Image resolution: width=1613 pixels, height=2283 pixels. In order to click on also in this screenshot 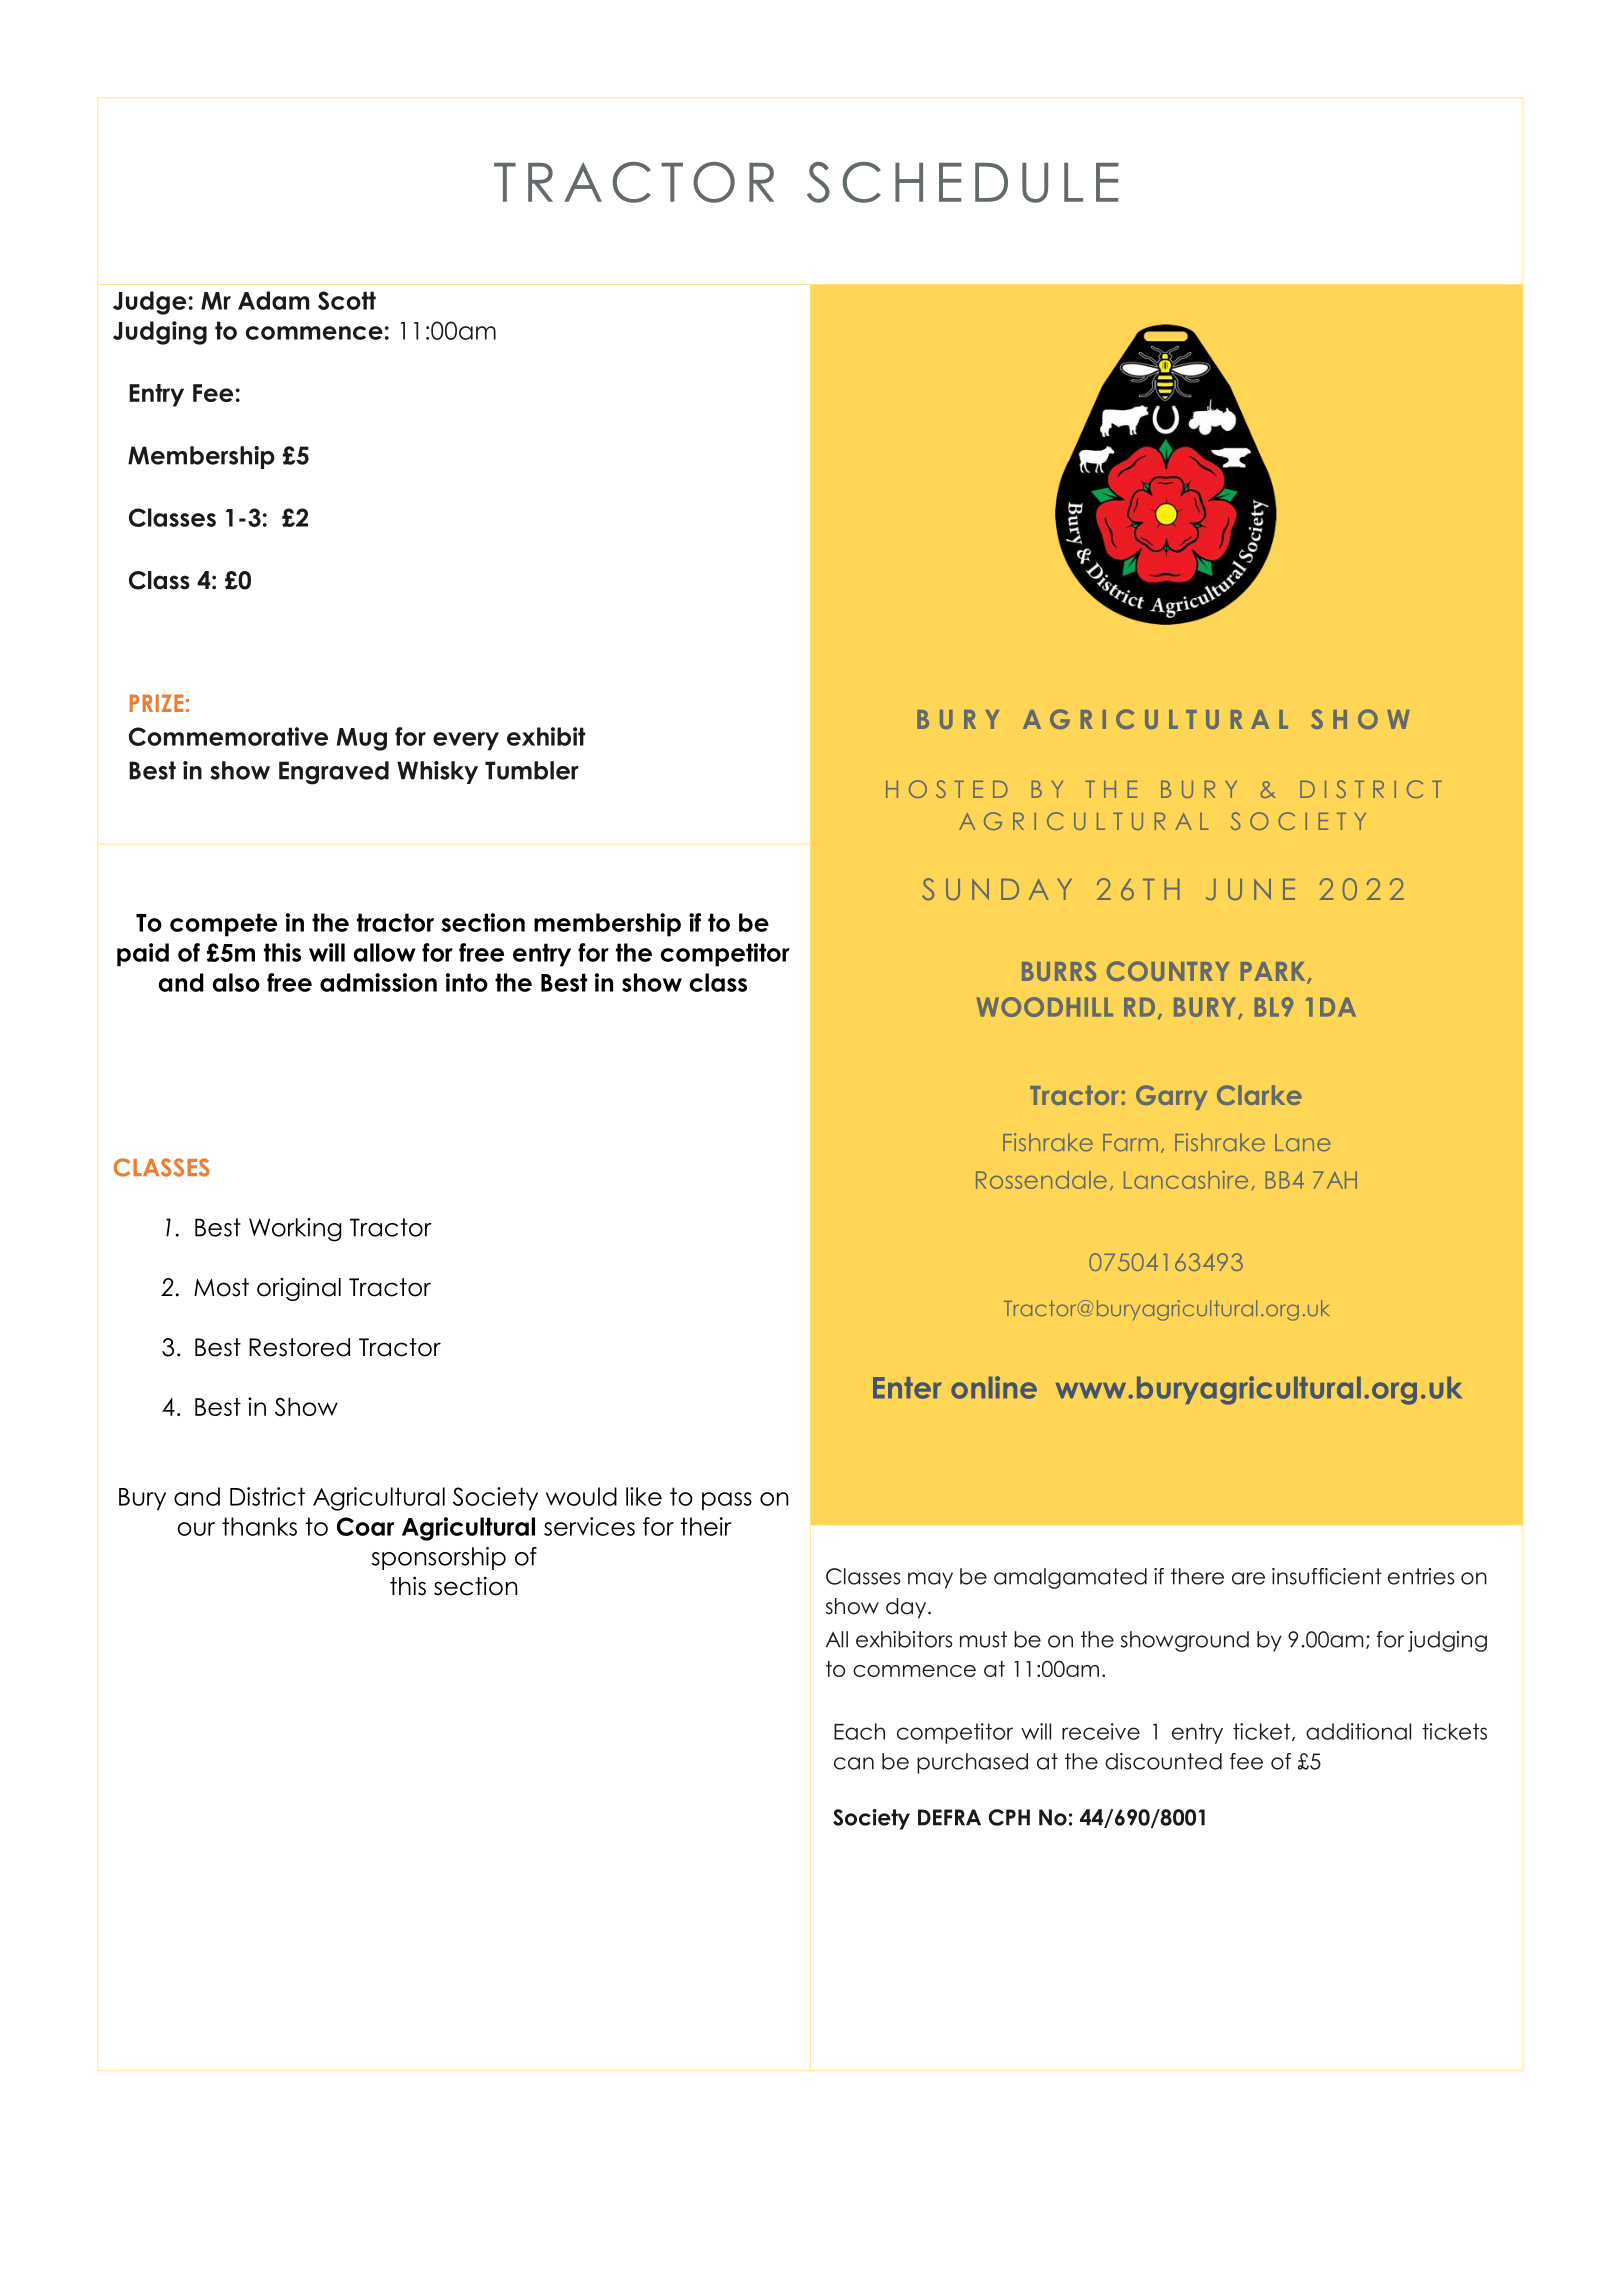, I will do `click(236, 982)`.
